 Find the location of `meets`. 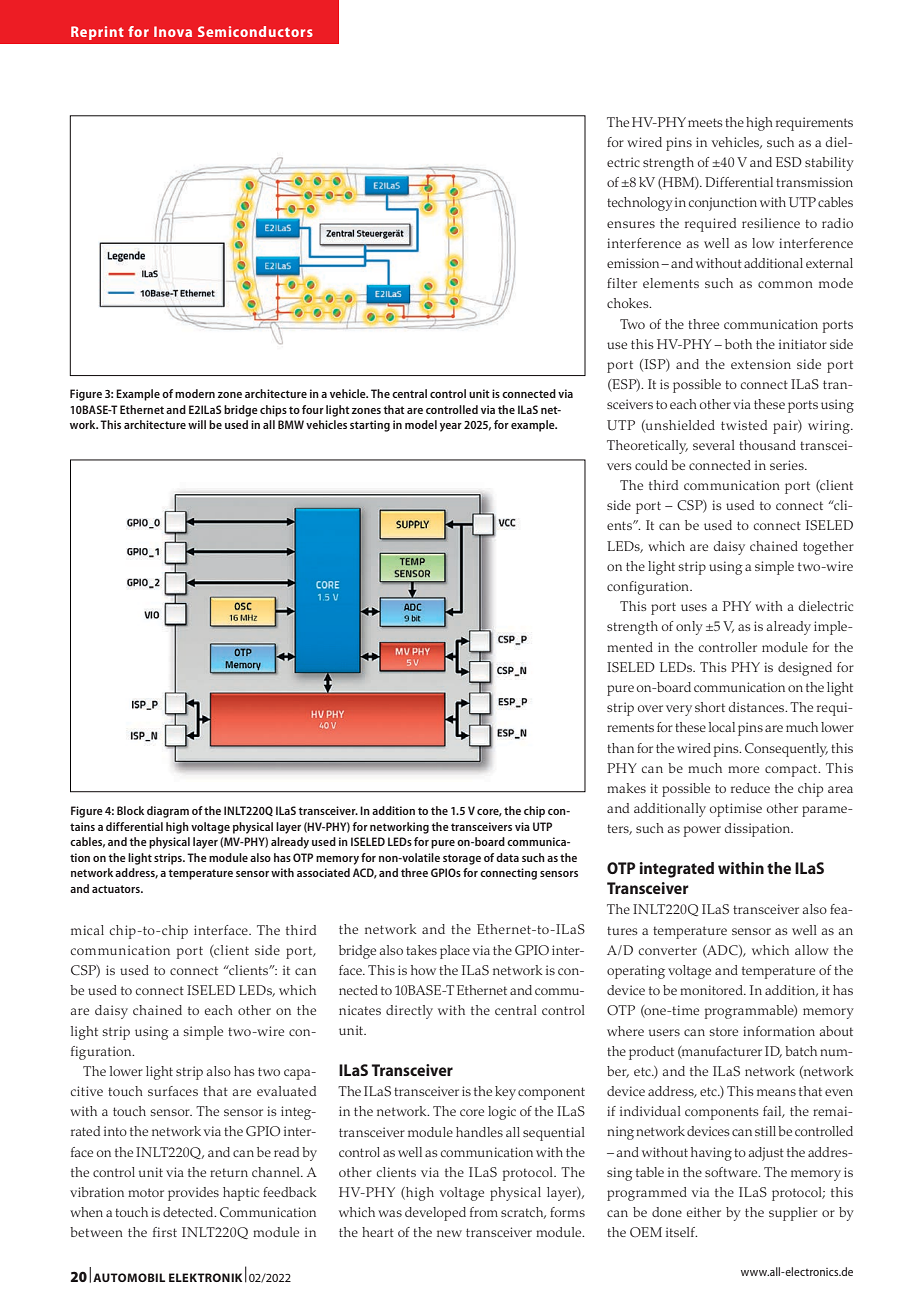

meets is located at coordinates (705, 122).
